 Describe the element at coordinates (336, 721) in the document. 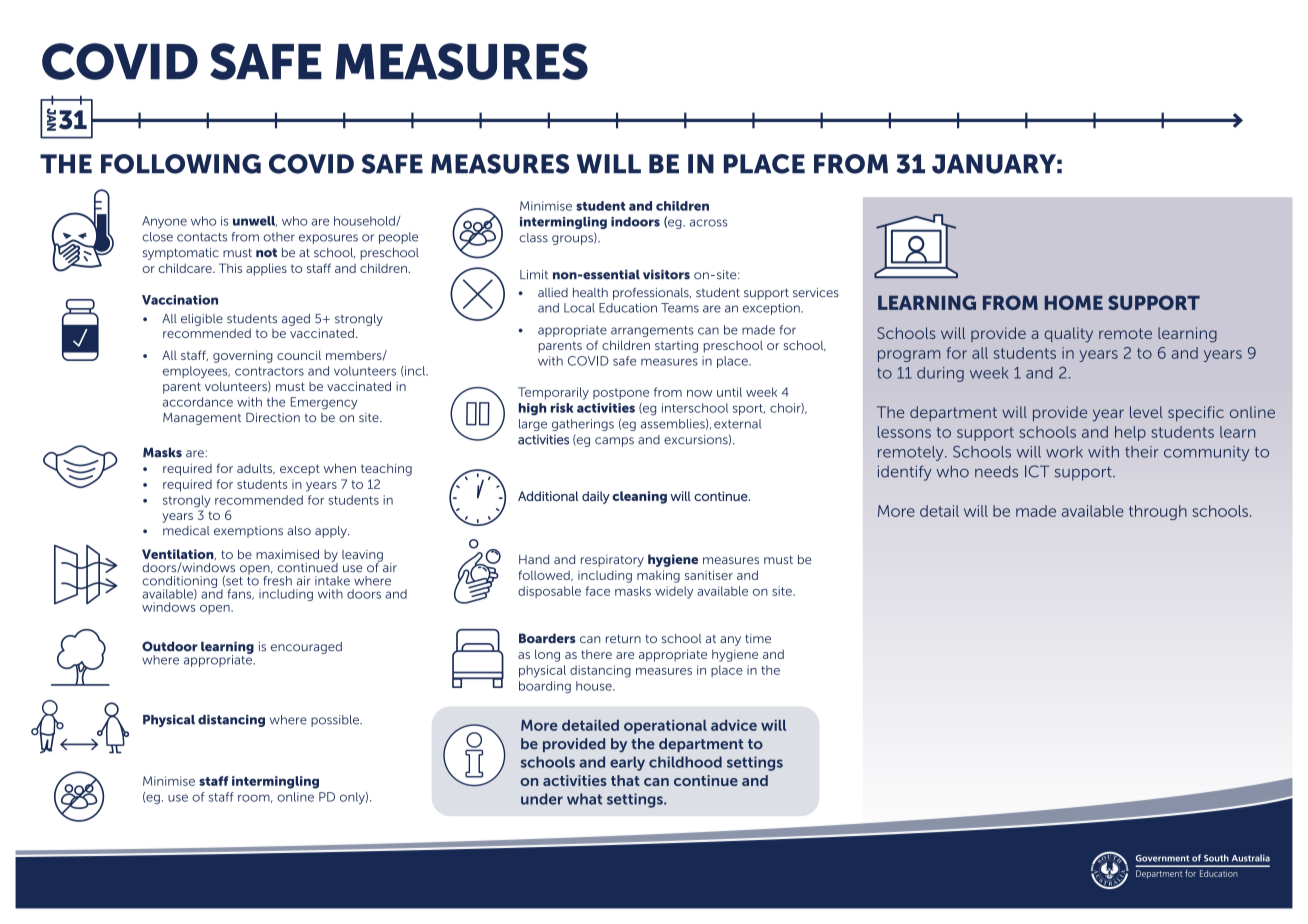

I see `possible` at that location.
